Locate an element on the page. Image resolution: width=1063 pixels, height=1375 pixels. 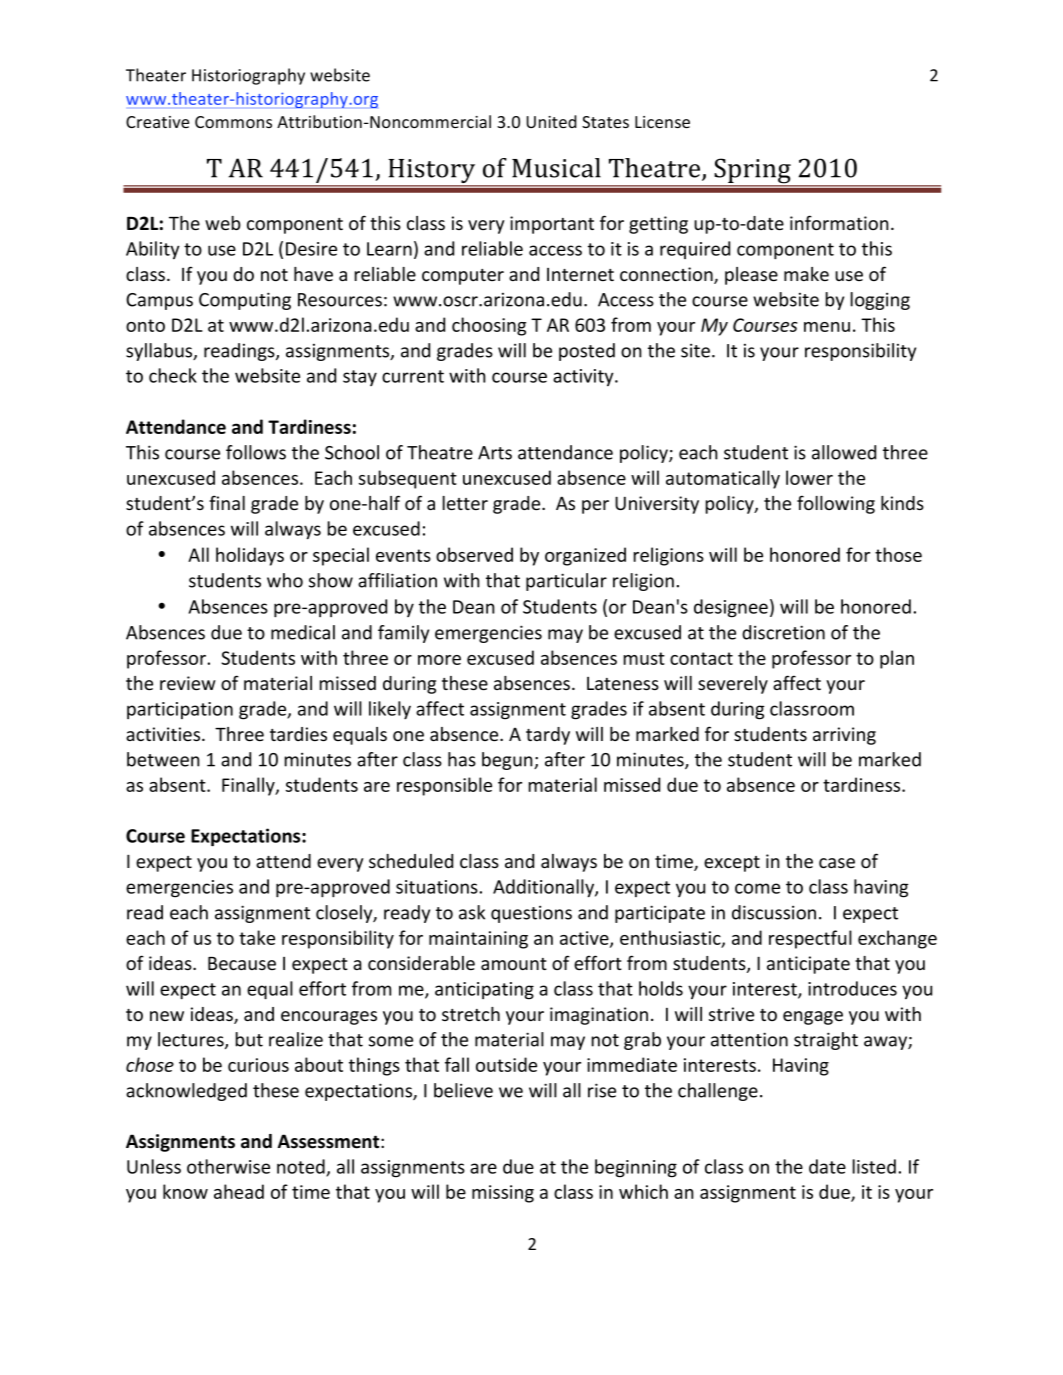
Spring is located at coordinates (752, 172).
